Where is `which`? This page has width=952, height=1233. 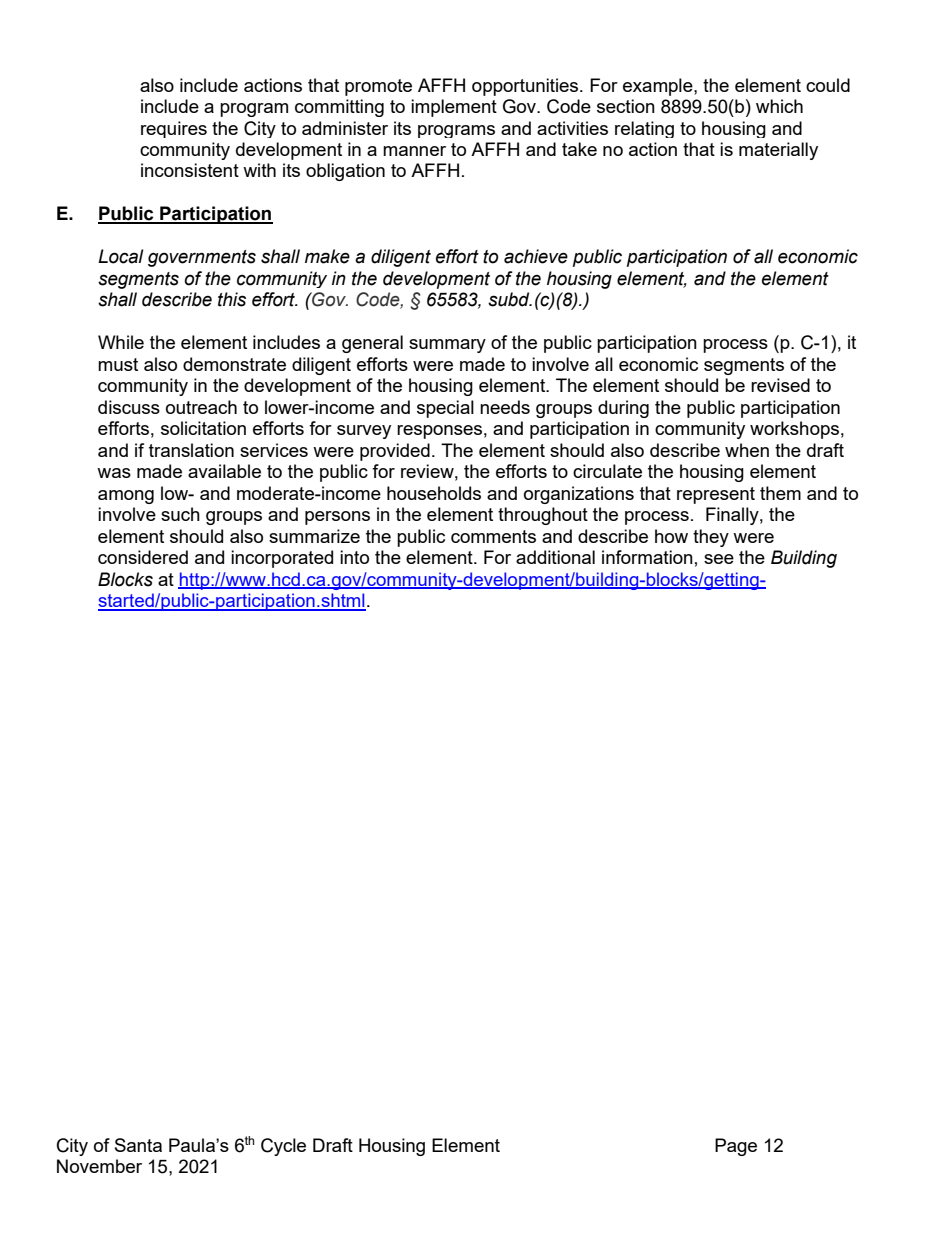
which is located at coordinates (779, 106).
